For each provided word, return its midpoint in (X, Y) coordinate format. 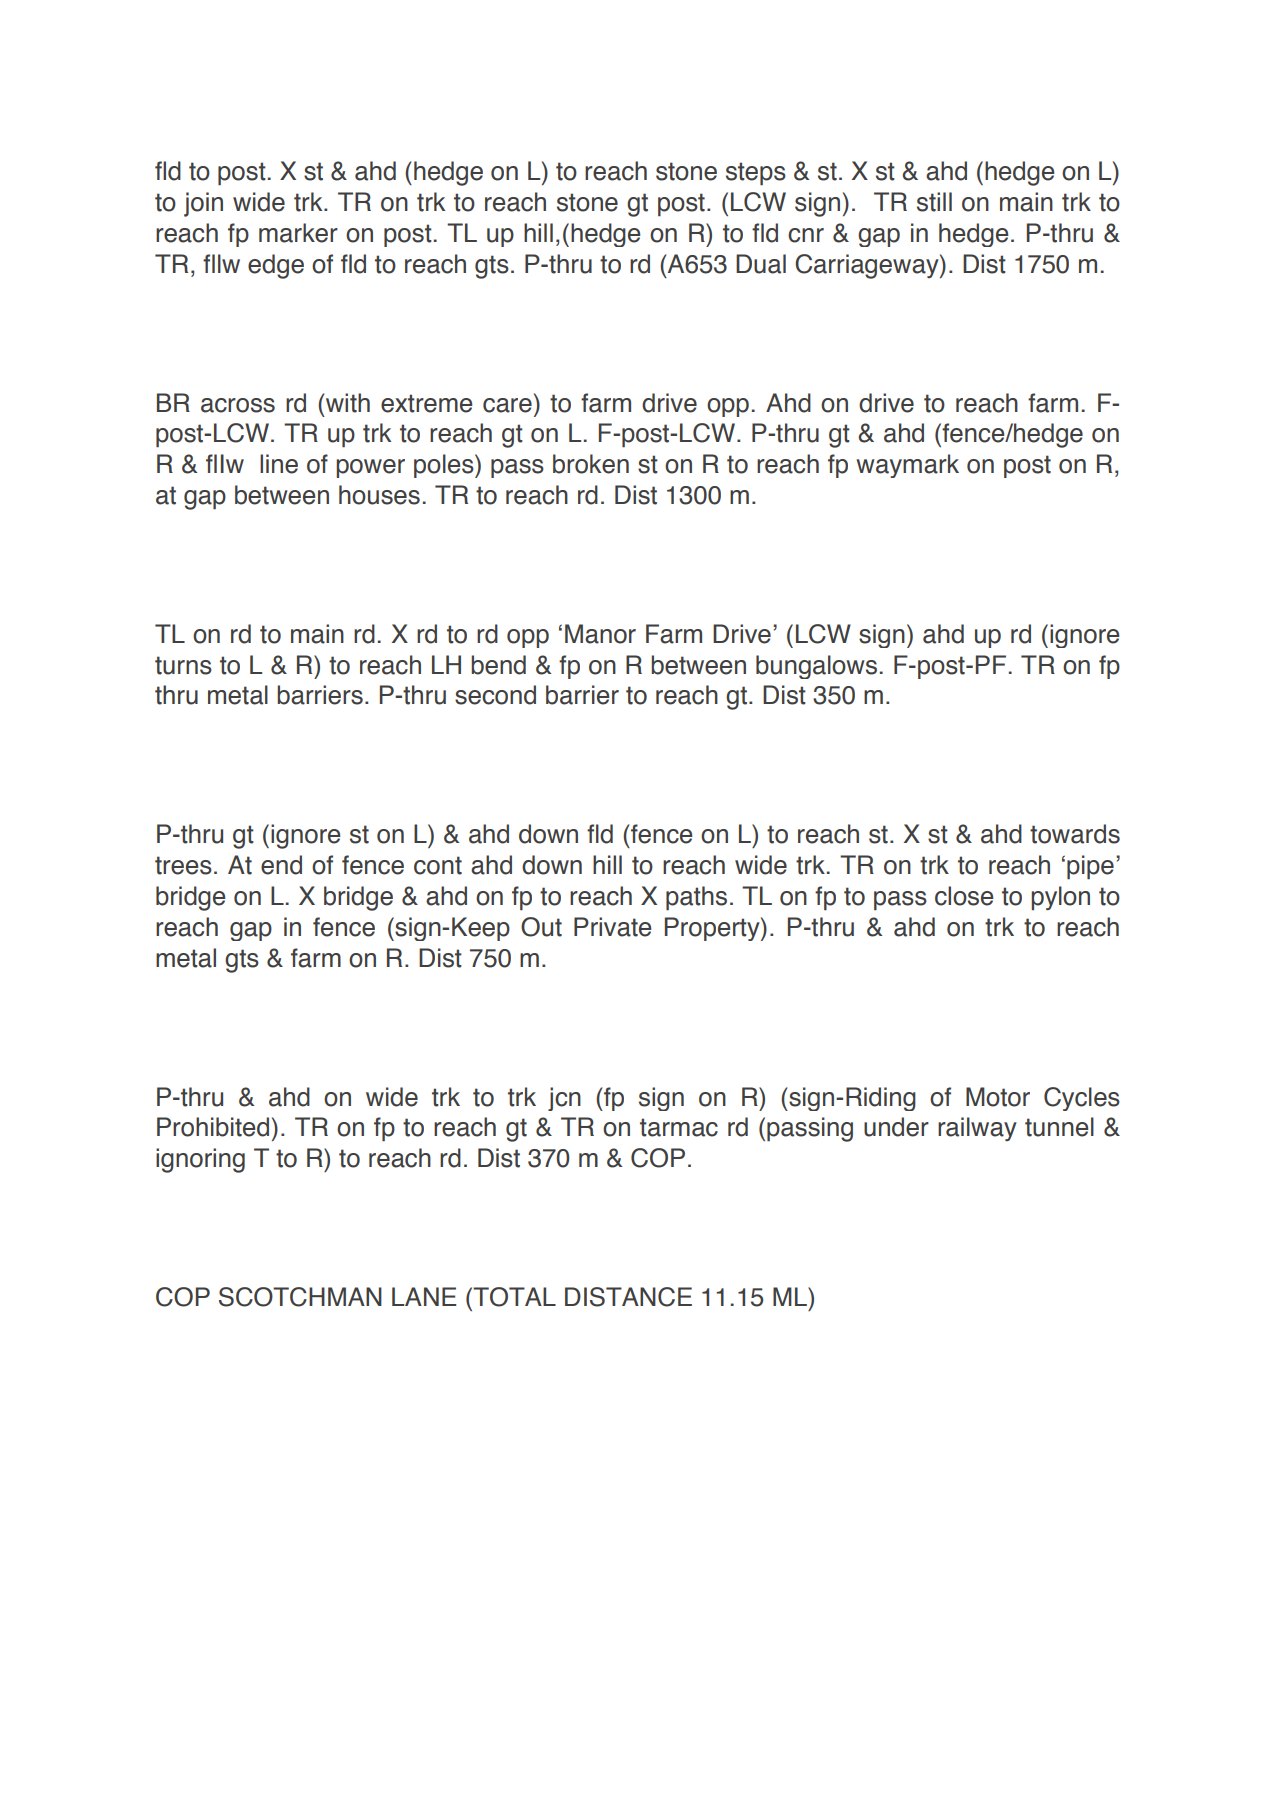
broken (591, 464)
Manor (600, 634)
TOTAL (513, 1297)
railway (977, 1129)
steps (756, 173)
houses (379, 495)
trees (183, 865)
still (934, 202)
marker (298, 233)
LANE (424, 1296)
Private (612, 927)
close (964, 896)
